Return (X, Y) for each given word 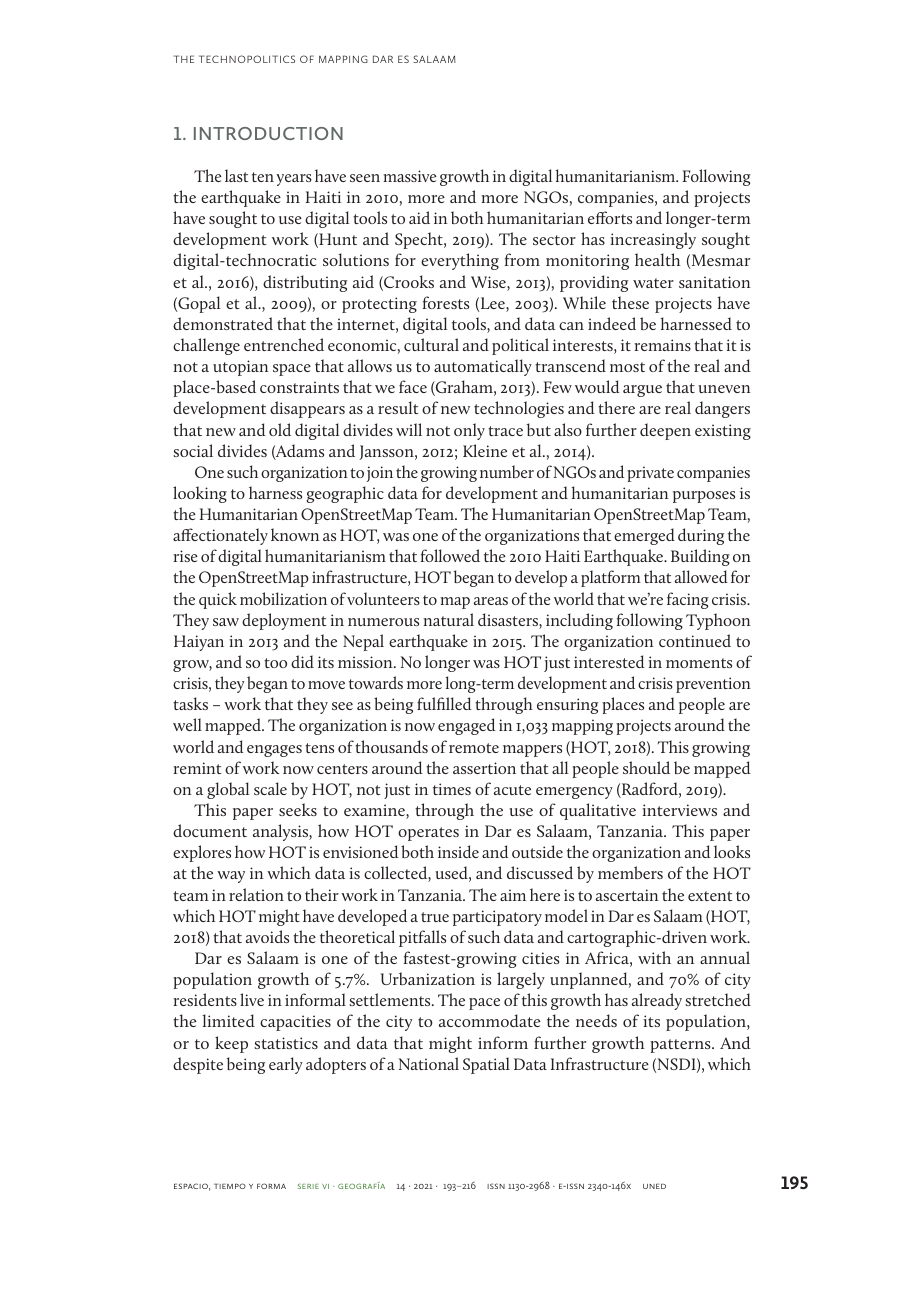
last (236, 175)
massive (410, 176)
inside (458, 851)
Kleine (485, 450)
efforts (610, 217)
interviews (679, 810)
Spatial (486, 1065)
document (210, 830)
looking (200, 494)
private (650, 474)
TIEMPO (230, 1186)
